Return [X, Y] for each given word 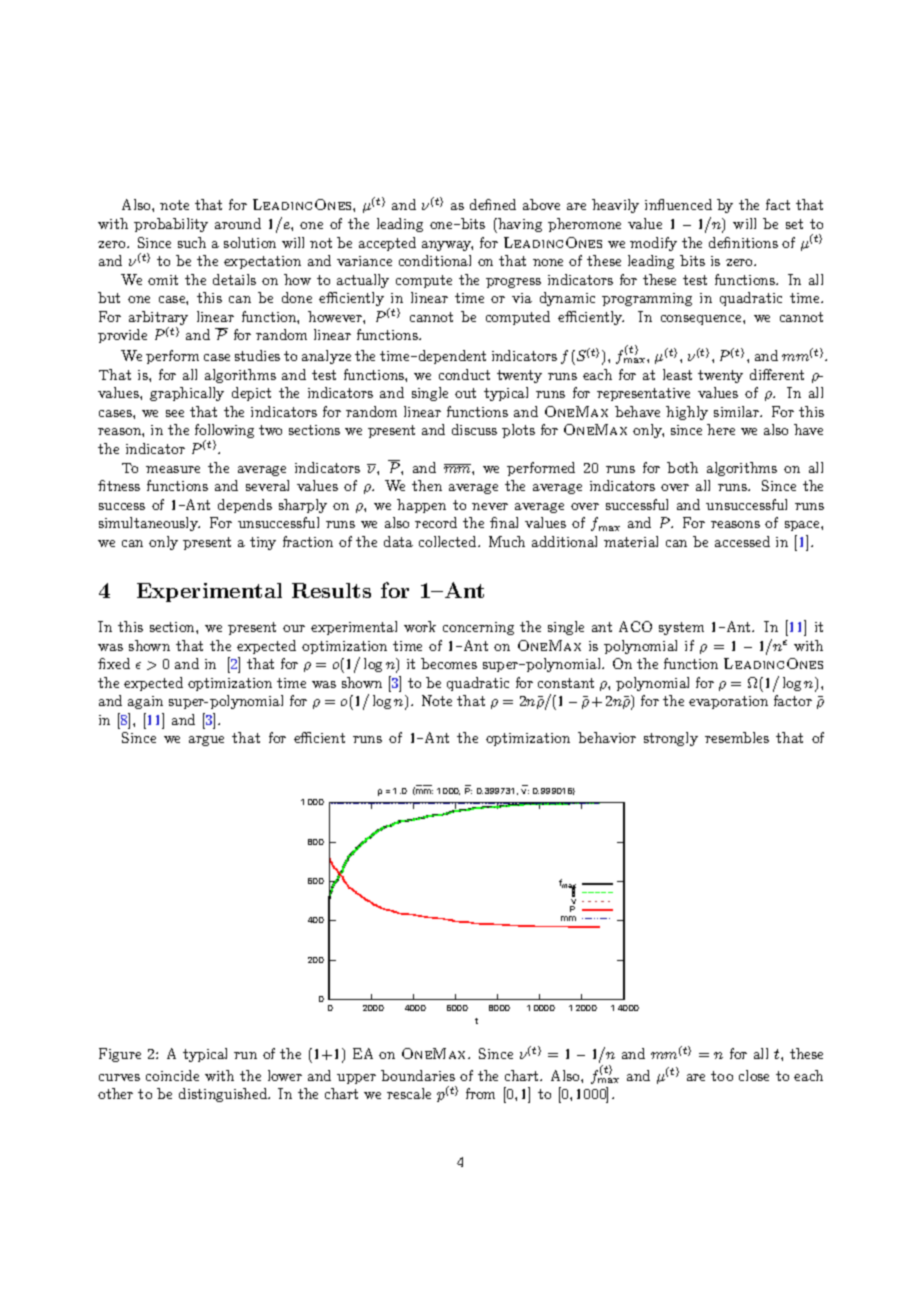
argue [206, 741]
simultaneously [149, 524]
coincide [172, 1075]
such [192, 242]
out [465, 393]
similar [738, 411]
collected [449, 541]
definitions [743, 242]
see [175, 413]
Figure [120, 1055]
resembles [737, 737]
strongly [671, 739]
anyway [447, 246]
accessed [742, 541]
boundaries [418, 1075]
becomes [449, 663]
